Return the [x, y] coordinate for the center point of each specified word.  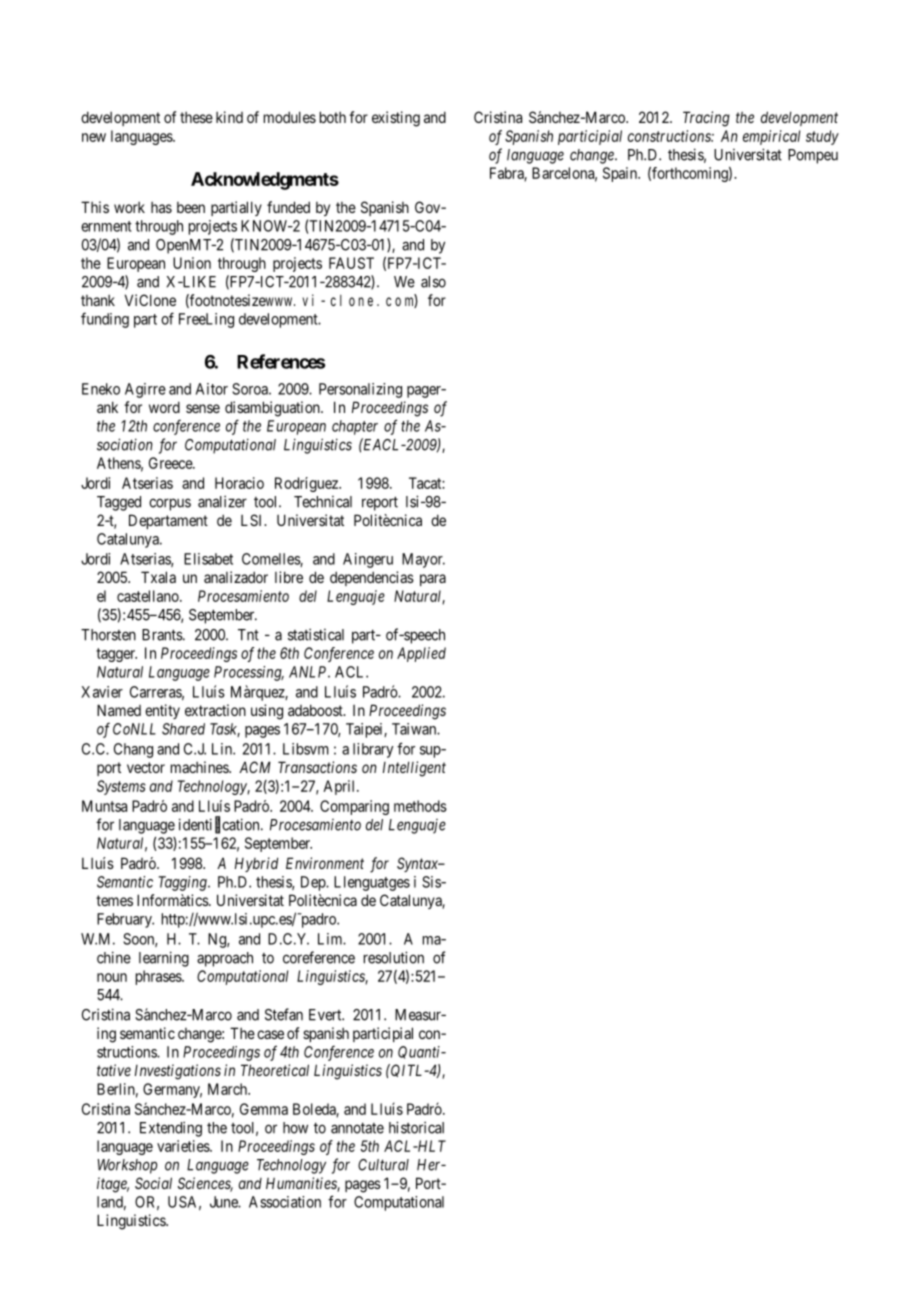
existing [396, 119]
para [433, 580]
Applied [421, 654]
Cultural [383, 1165]
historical [416, 1127]
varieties [184, 1146]
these [196, 117]
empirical [771, 137]
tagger [116, 655]
